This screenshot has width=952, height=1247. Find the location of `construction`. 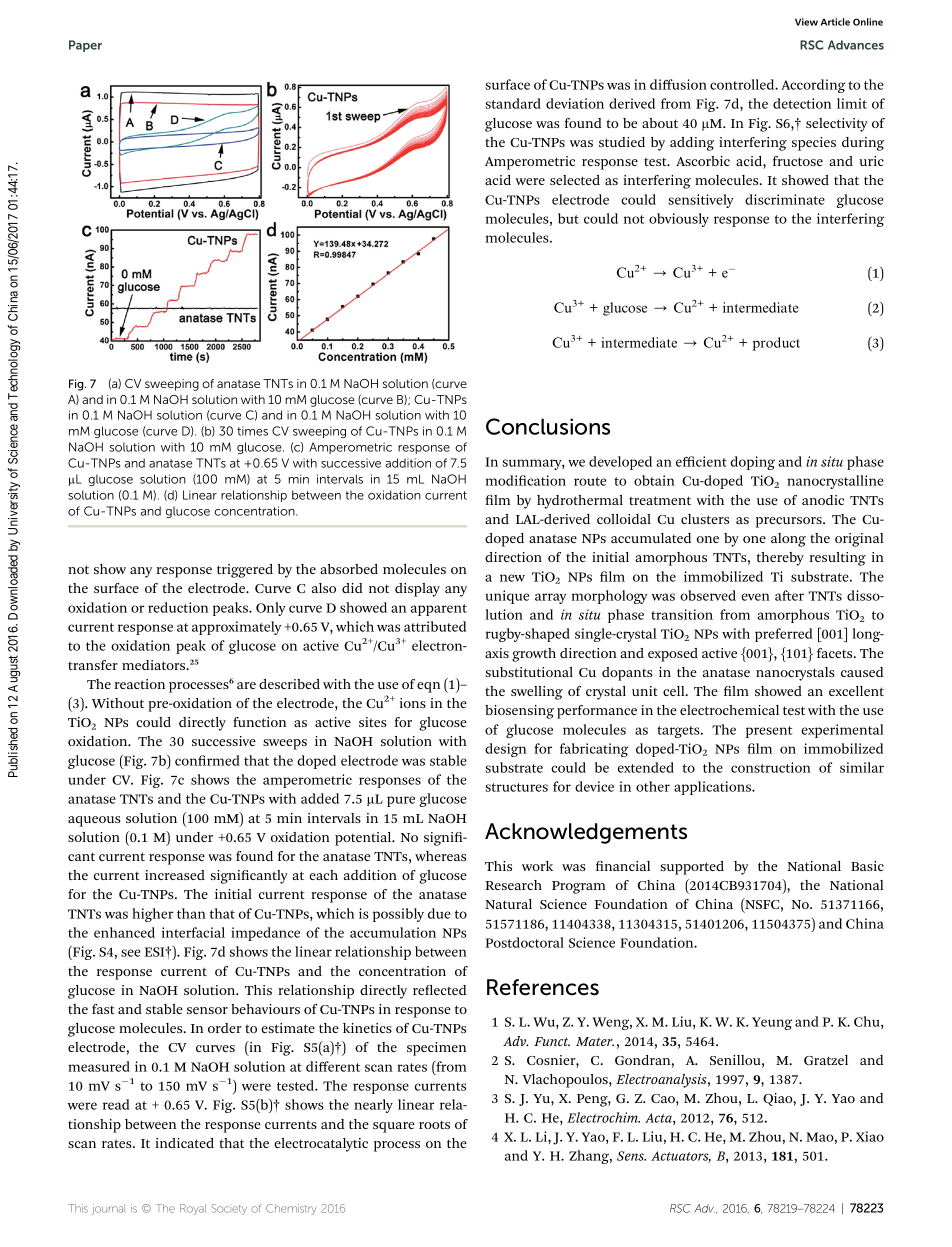

construction is located at coordinates (771, 767).
